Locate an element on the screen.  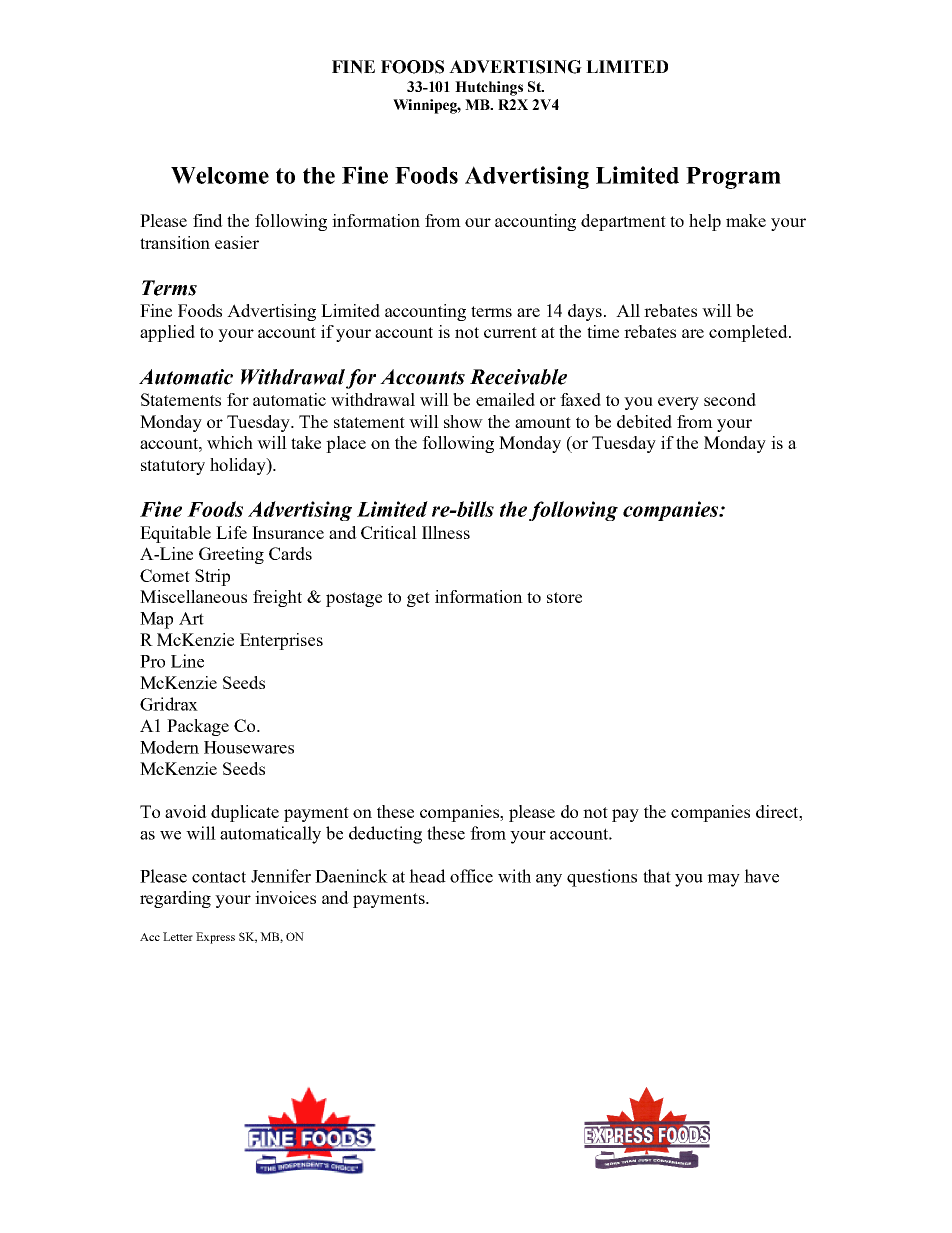
Greeting is located at coordinates (231, 555).
